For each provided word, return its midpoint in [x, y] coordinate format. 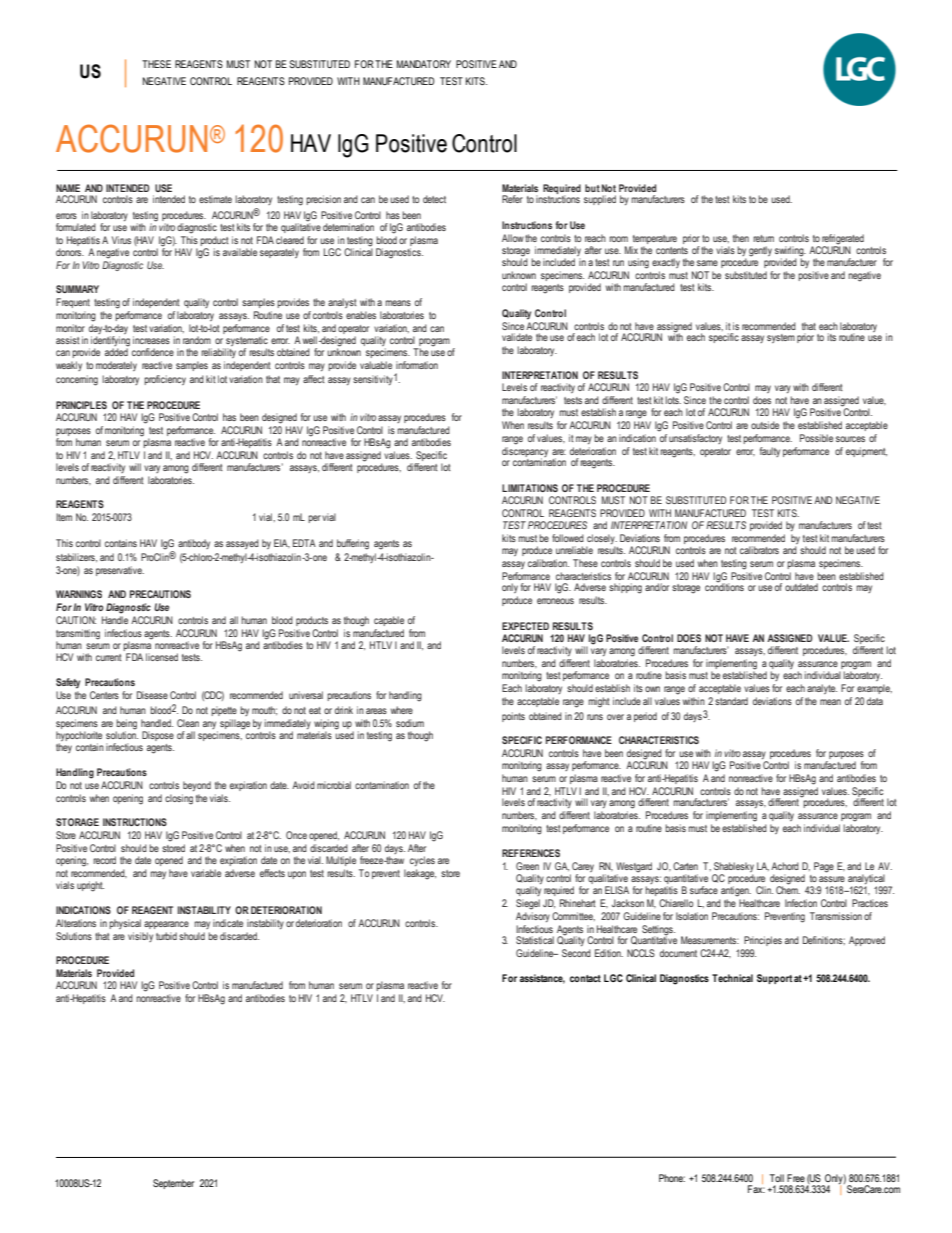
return [763, 238]
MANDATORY [424, 64]
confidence [153, 352]
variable [206, 873]
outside [765, 425]
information [417, 365]
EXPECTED [525, 626]
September [173, 1184]
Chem [788, 889]
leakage [420, 874]
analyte [822, 689]
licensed [162, 657]
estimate [215, 199]
